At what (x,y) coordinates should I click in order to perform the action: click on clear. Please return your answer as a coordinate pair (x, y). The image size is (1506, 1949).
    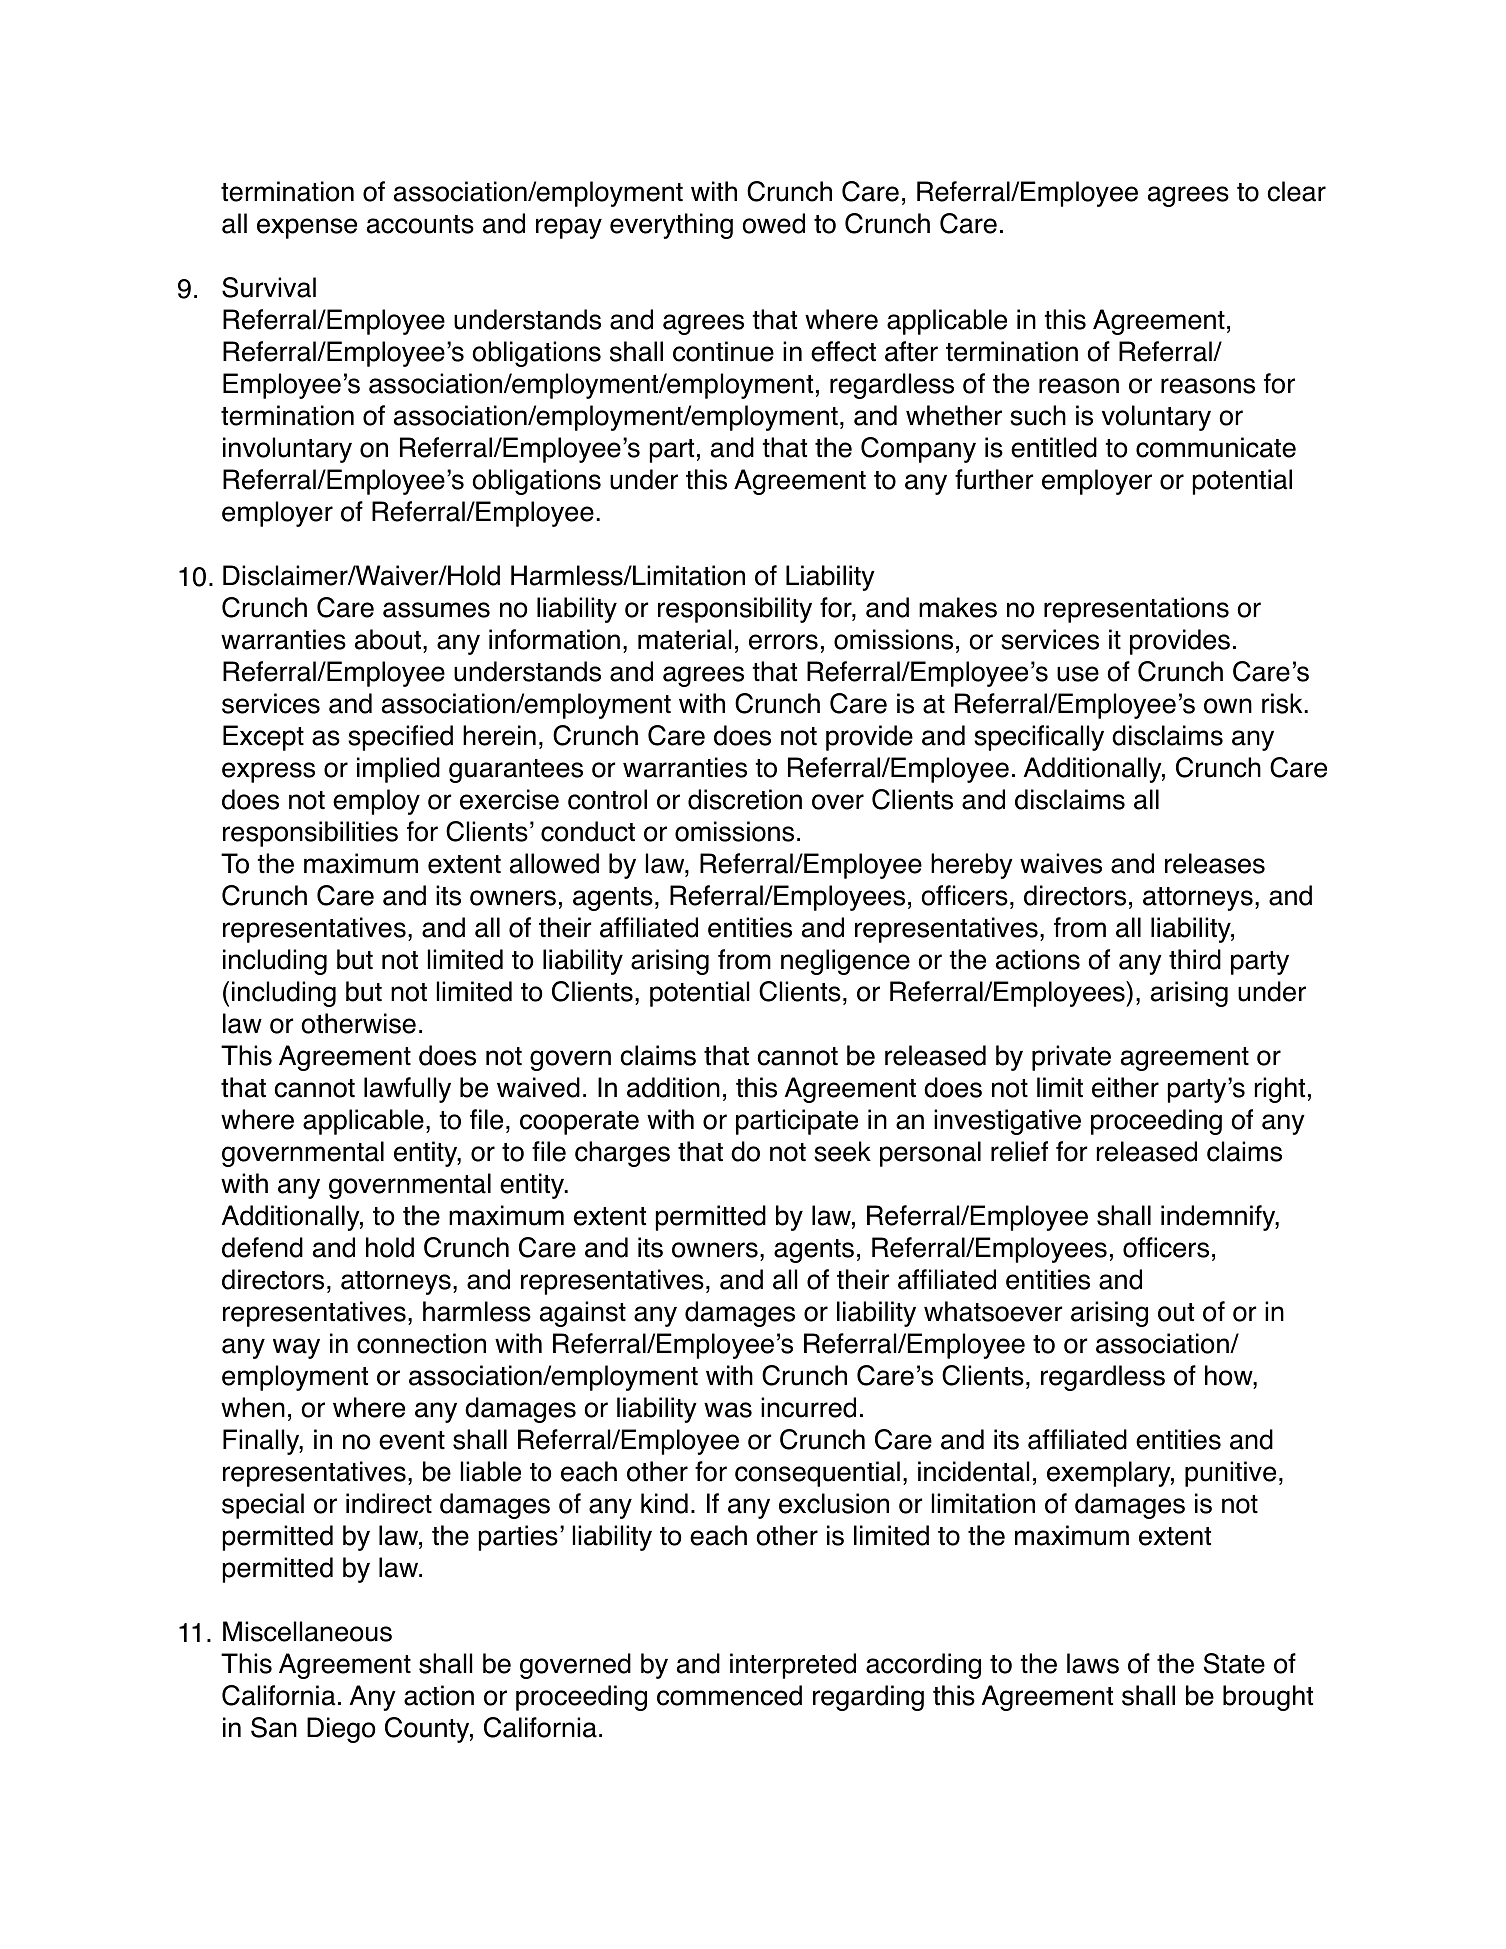
    Looking at the image, I should click on (1296, 191).
